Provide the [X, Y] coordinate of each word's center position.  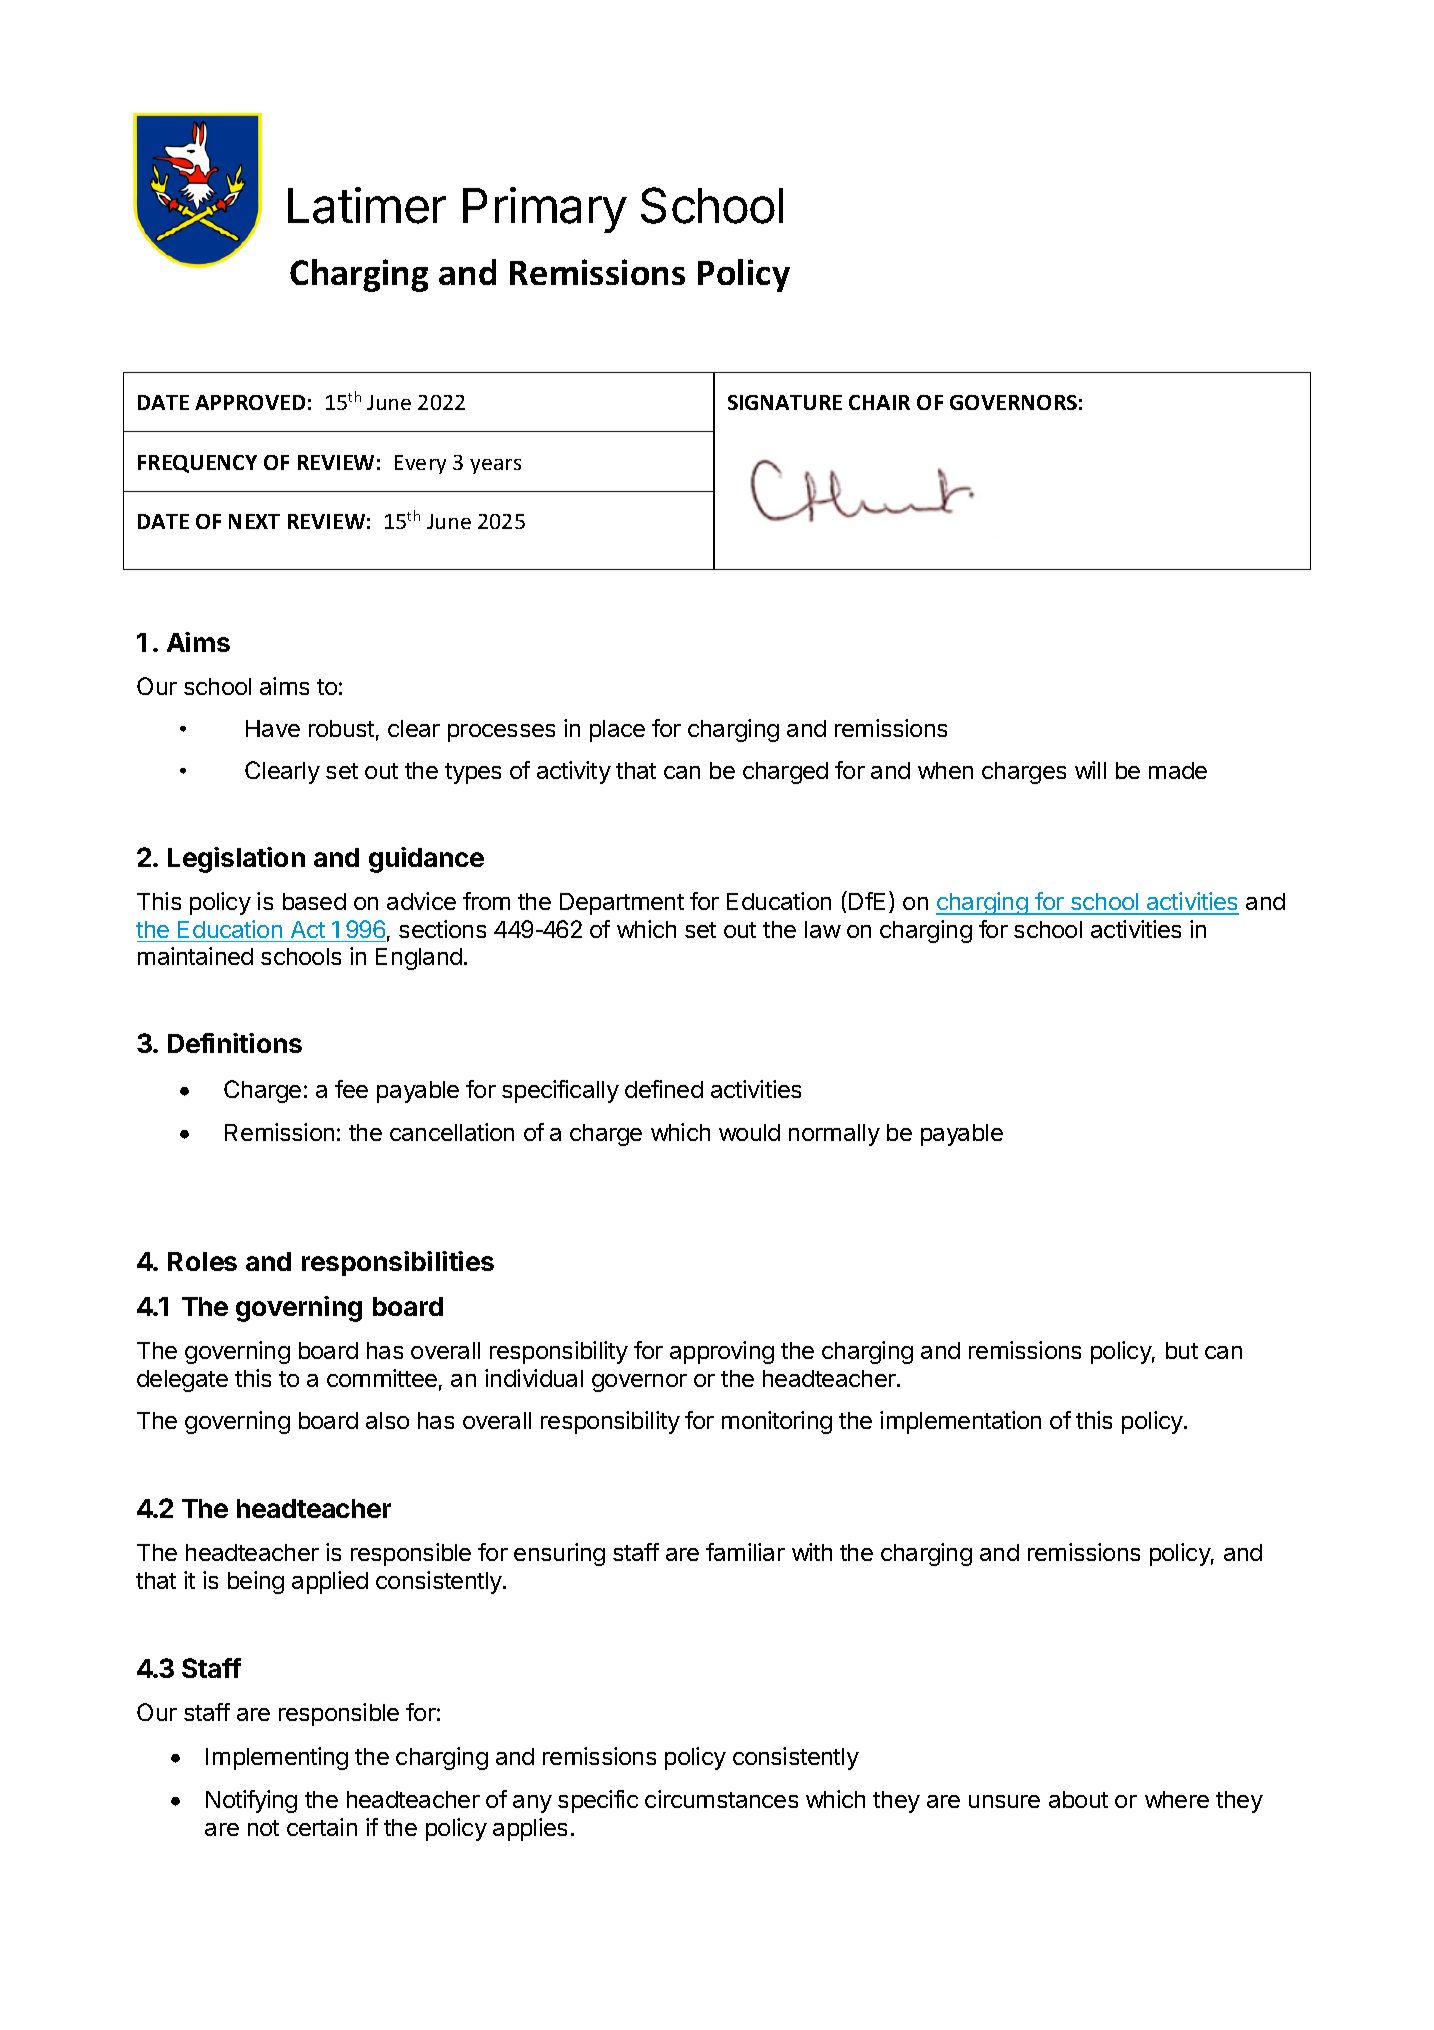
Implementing [277, 1758]
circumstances [721, 1799]
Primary [545, 210]
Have [273, 728]
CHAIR [879, 402]
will [1090, 770]
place [617, 731]
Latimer [367, 205]
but [1182, 1350]
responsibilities [398, 1263]
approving [722, 1352]
